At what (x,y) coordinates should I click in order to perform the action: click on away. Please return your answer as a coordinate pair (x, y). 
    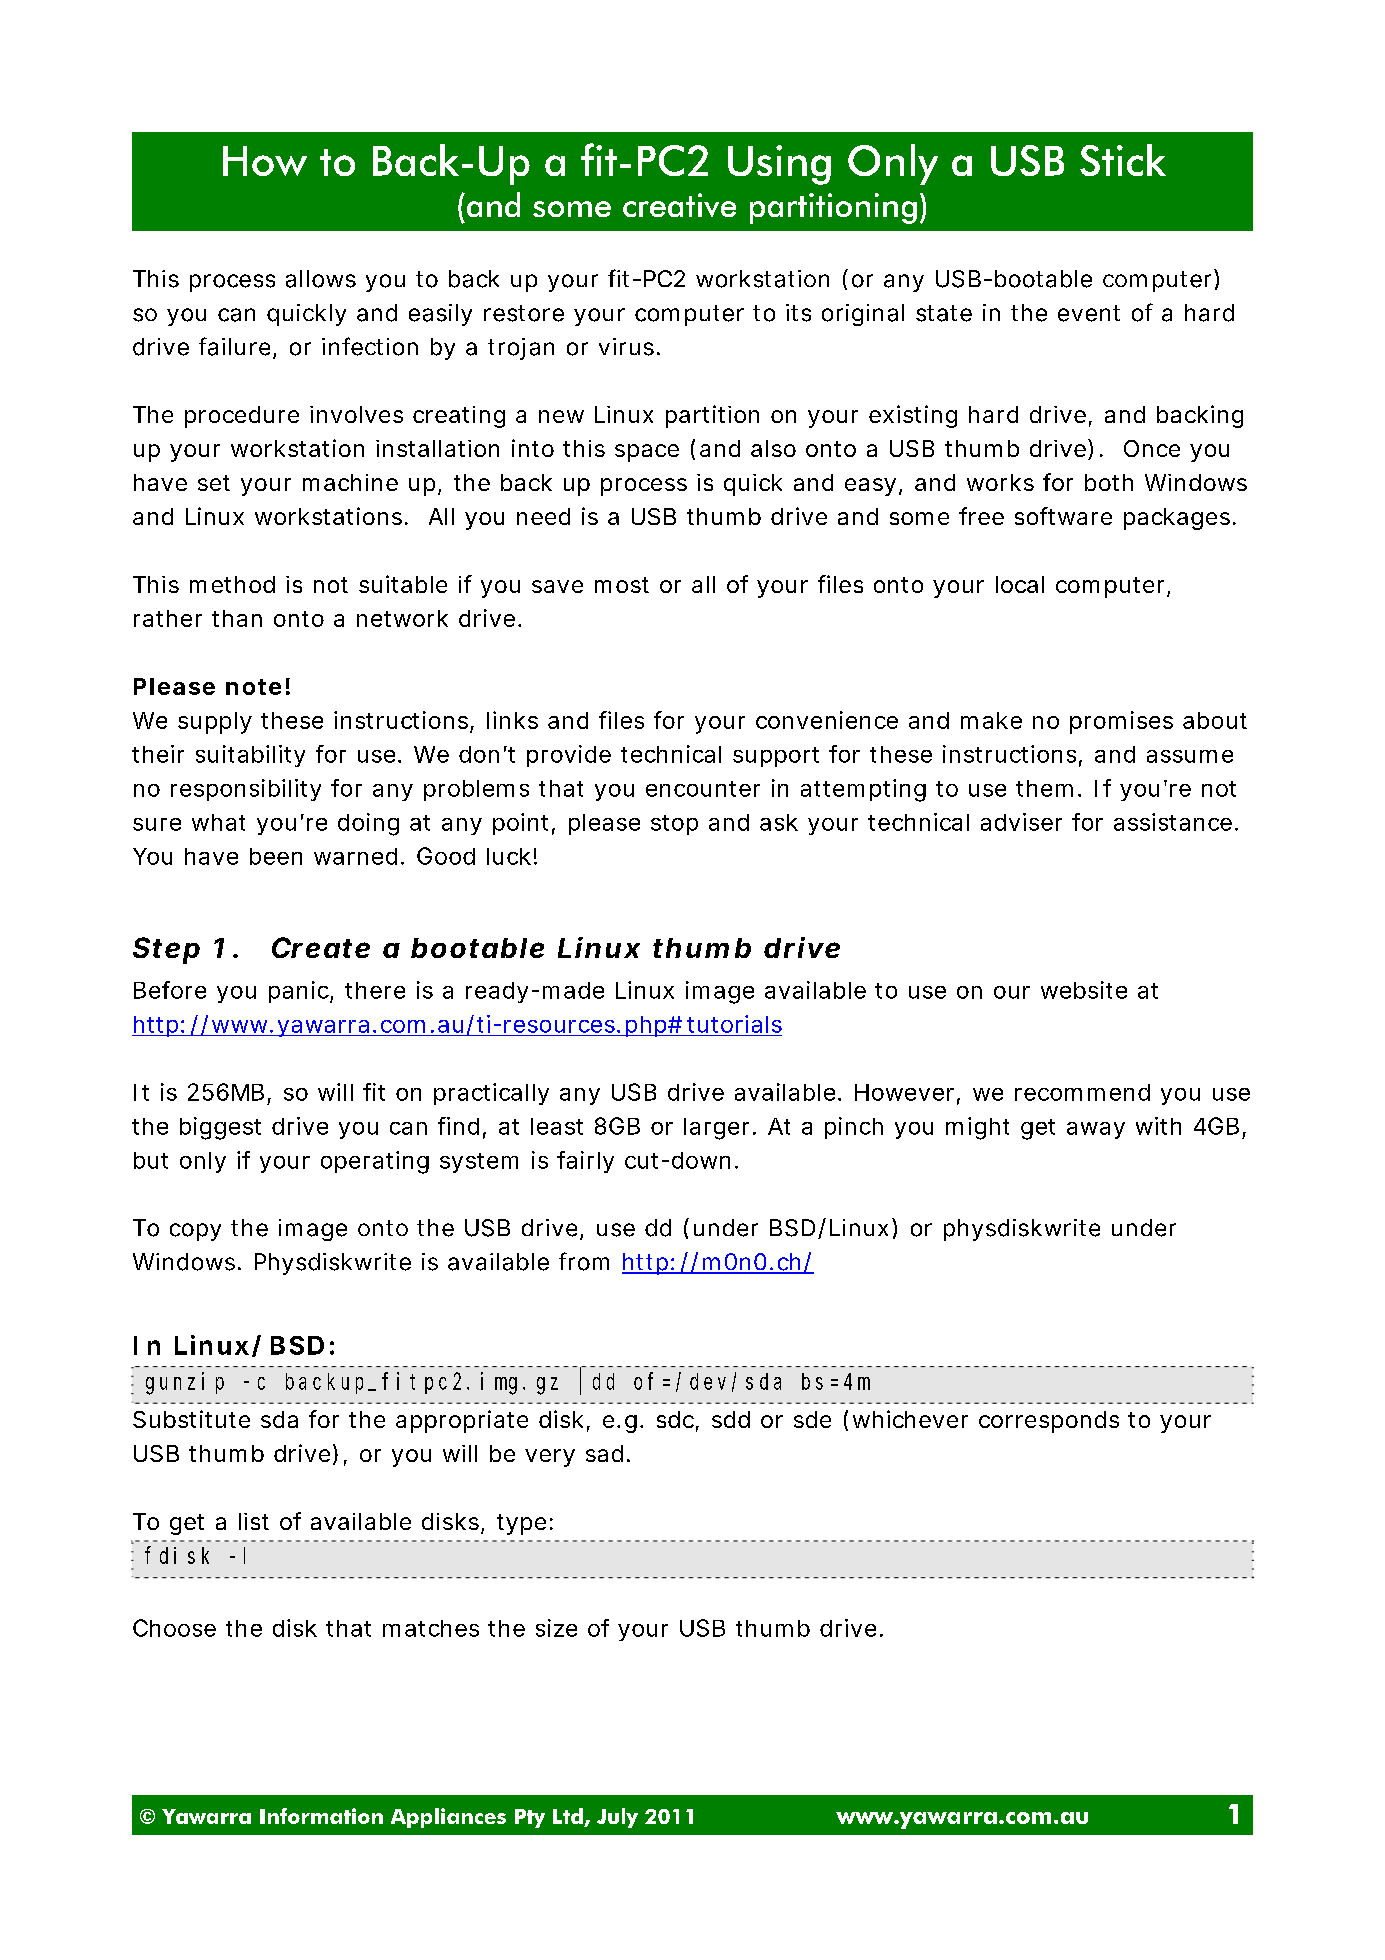
    Looking at the image, I should click on (1096, 1130).
